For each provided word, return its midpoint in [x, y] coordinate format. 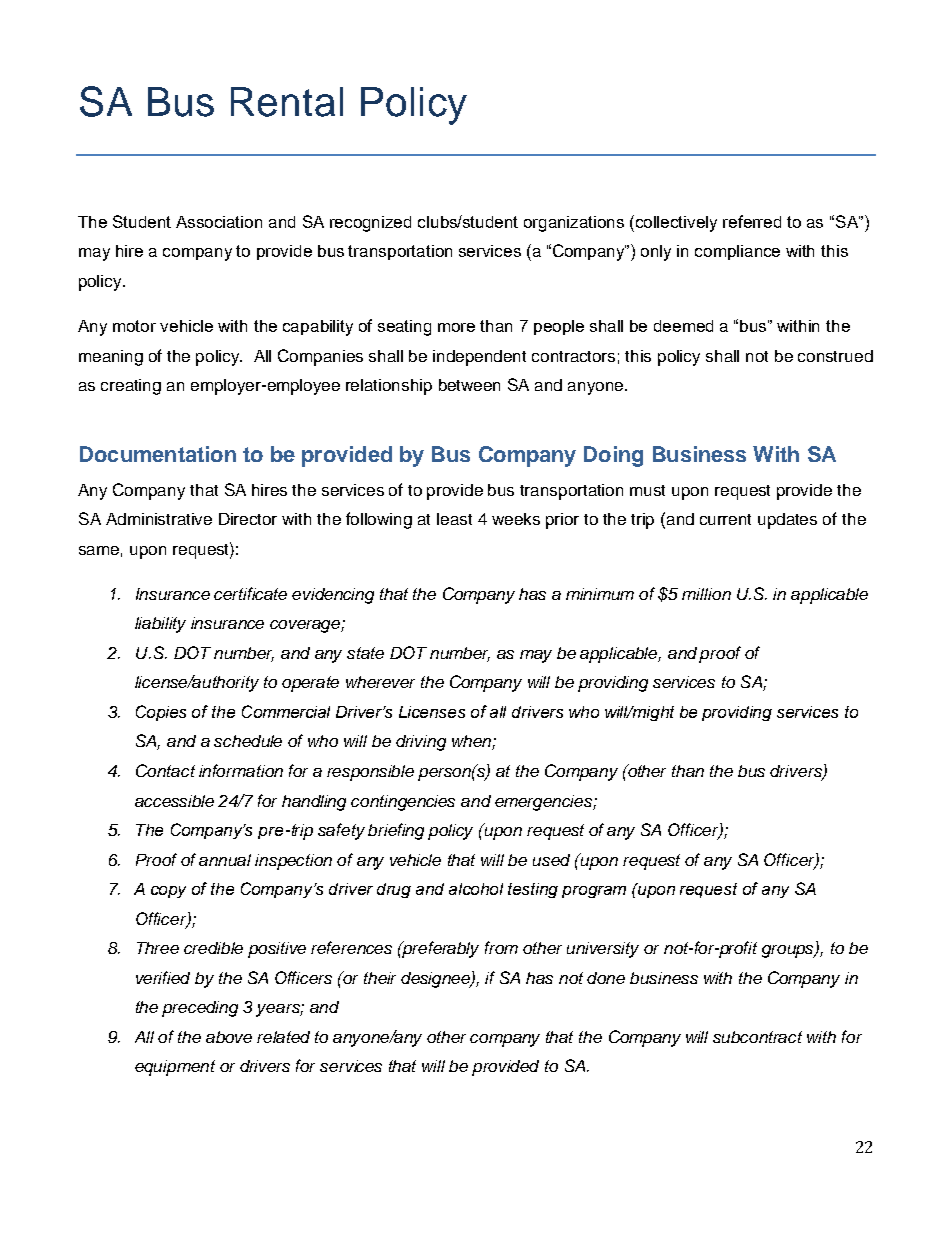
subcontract [757, 1037]
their [380, 978]
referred [752, 221]
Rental [287, 102]
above [229, 1037]
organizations [574, 224]
